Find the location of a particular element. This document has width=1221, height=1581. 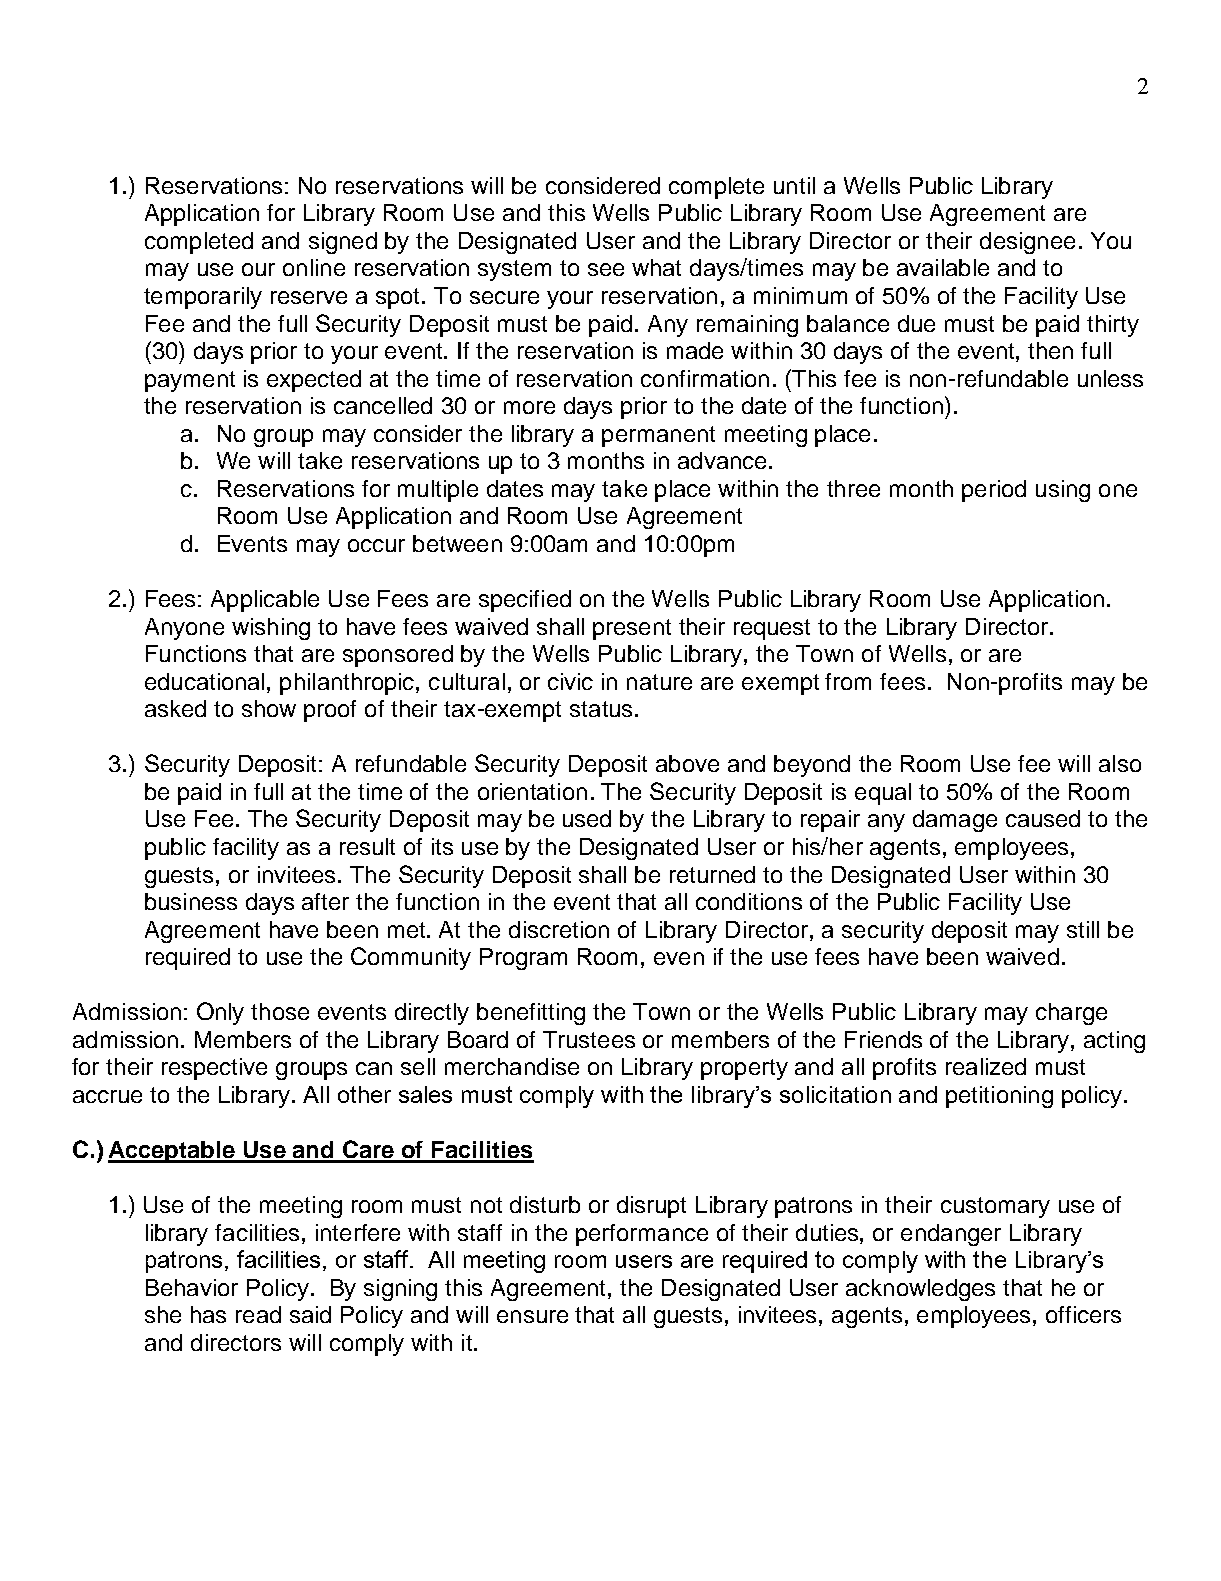

acknowledges is located at coordinates (920, 1290).
